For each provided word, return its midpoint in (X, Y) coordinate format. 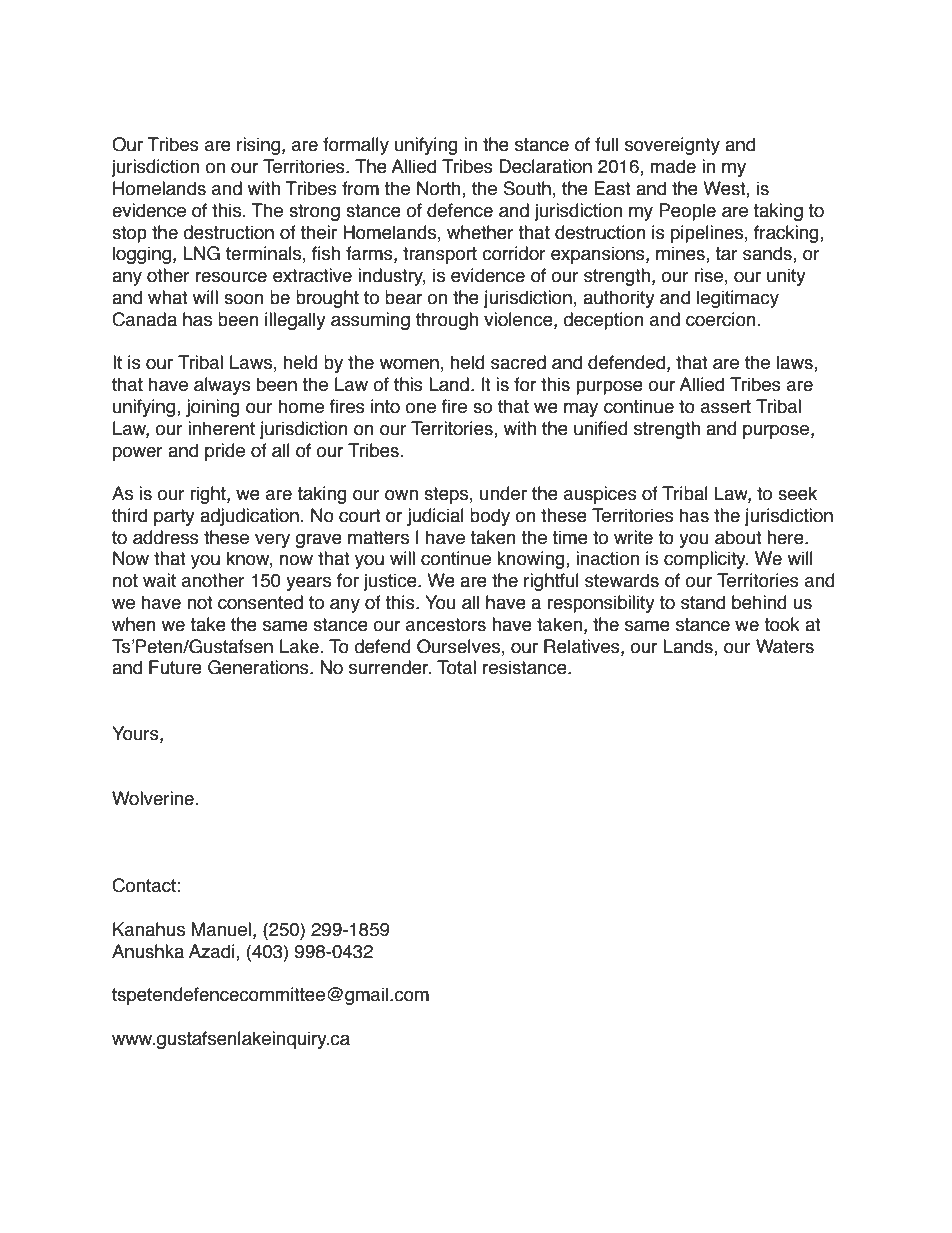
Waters (785, 646)
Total (456, 667)
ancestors (446, 625)
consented (260, 602)
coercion (722, 319)
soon (244, 299)
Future (175, 667)
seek (797, 493)
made (673, 166)
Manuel (221, 929)
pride (225, 452)
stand (703, 602)
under (503, 493)
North (440, 189)
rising (258, 146)
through (447, 321)
